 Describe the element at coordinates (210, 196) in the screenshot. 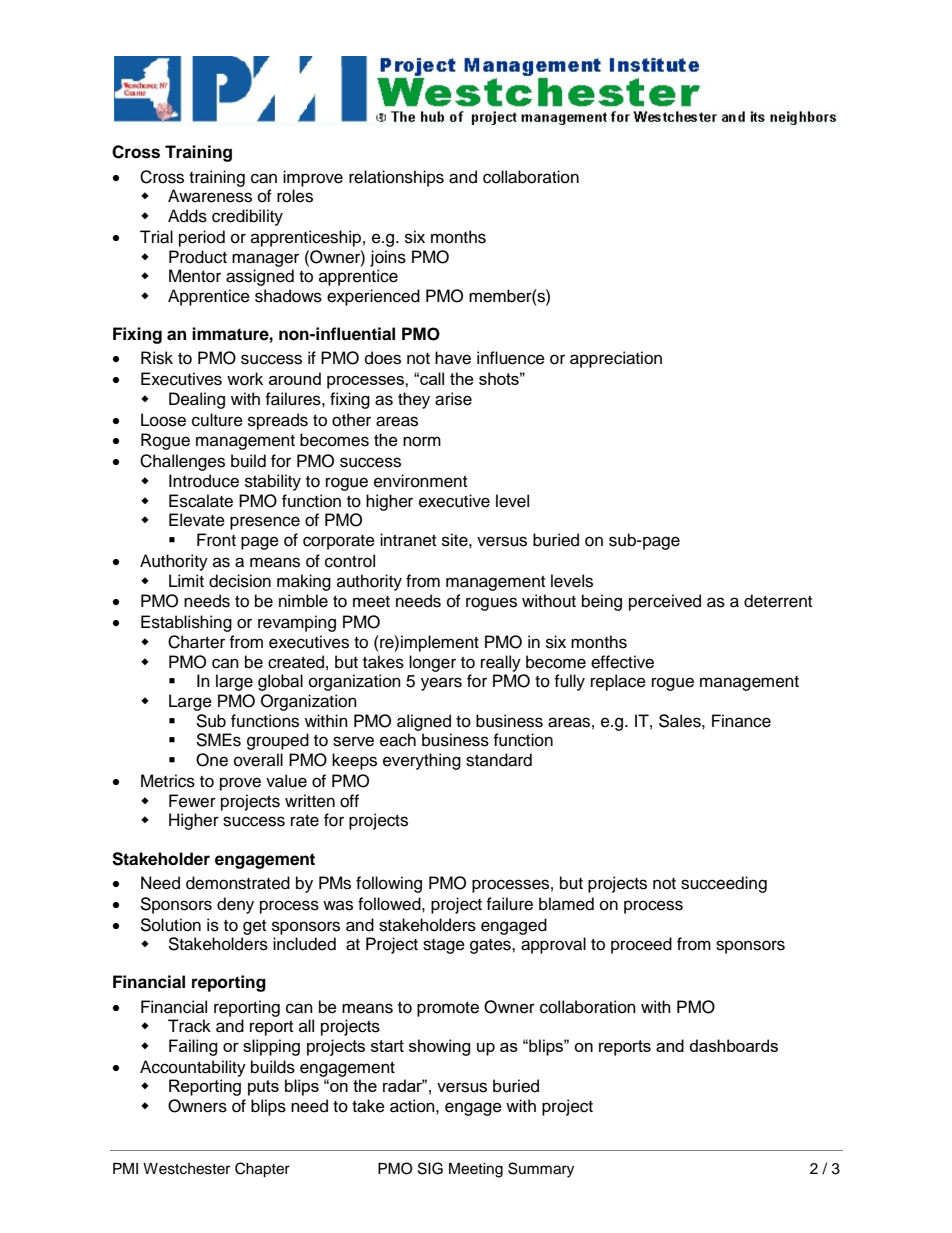

I see `Awareness` at that location.
